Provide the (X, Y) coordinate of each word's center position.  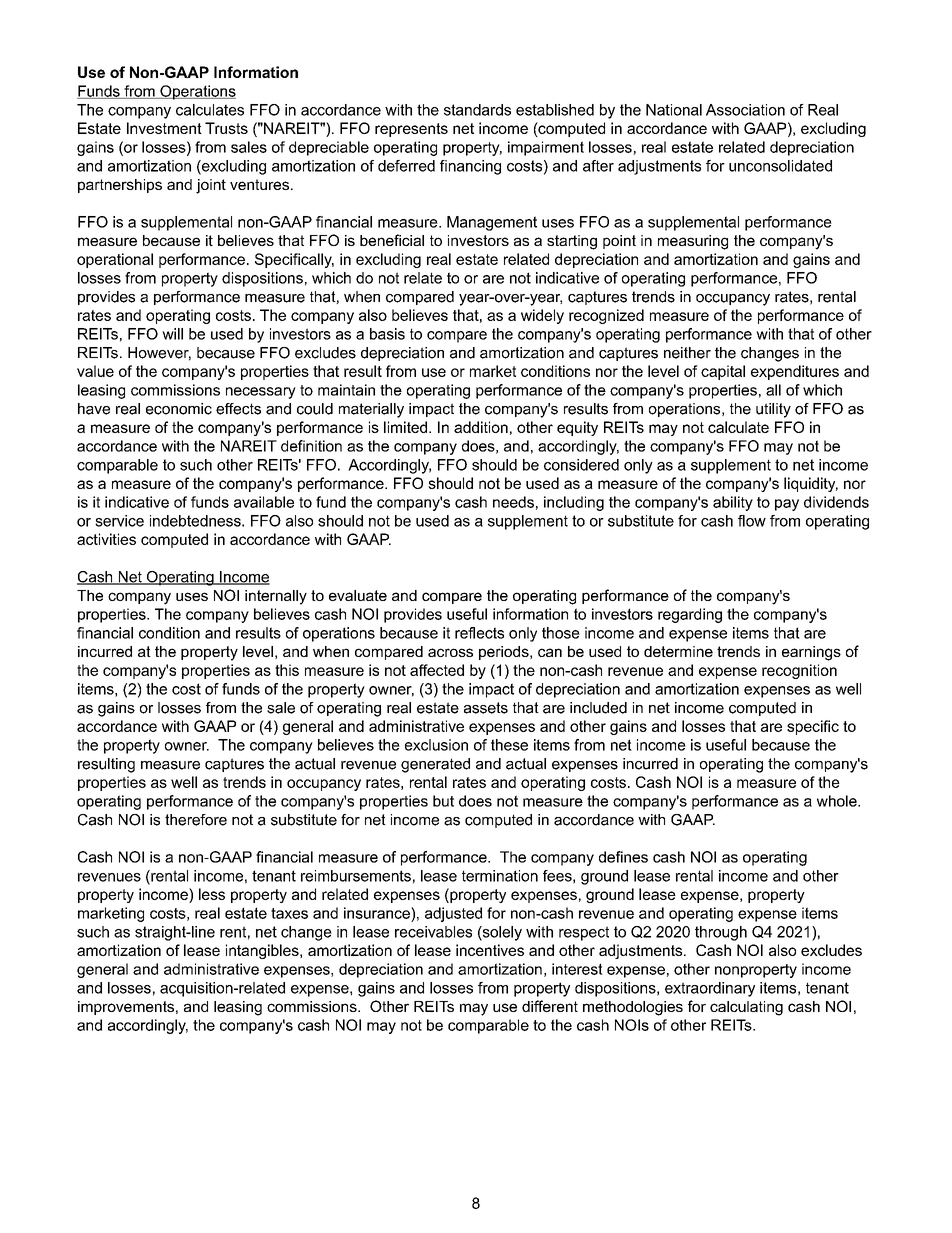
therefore (196, 820)
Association (745, 110)
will (172, 334)
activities (106, 539)
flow (752, 521)
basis (387, 334)
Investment (164, 128)
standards (477, 110)
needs (513, 502)
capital (723, 372)
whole (838, 801)
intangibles (263, 951)
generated (435, 765)
